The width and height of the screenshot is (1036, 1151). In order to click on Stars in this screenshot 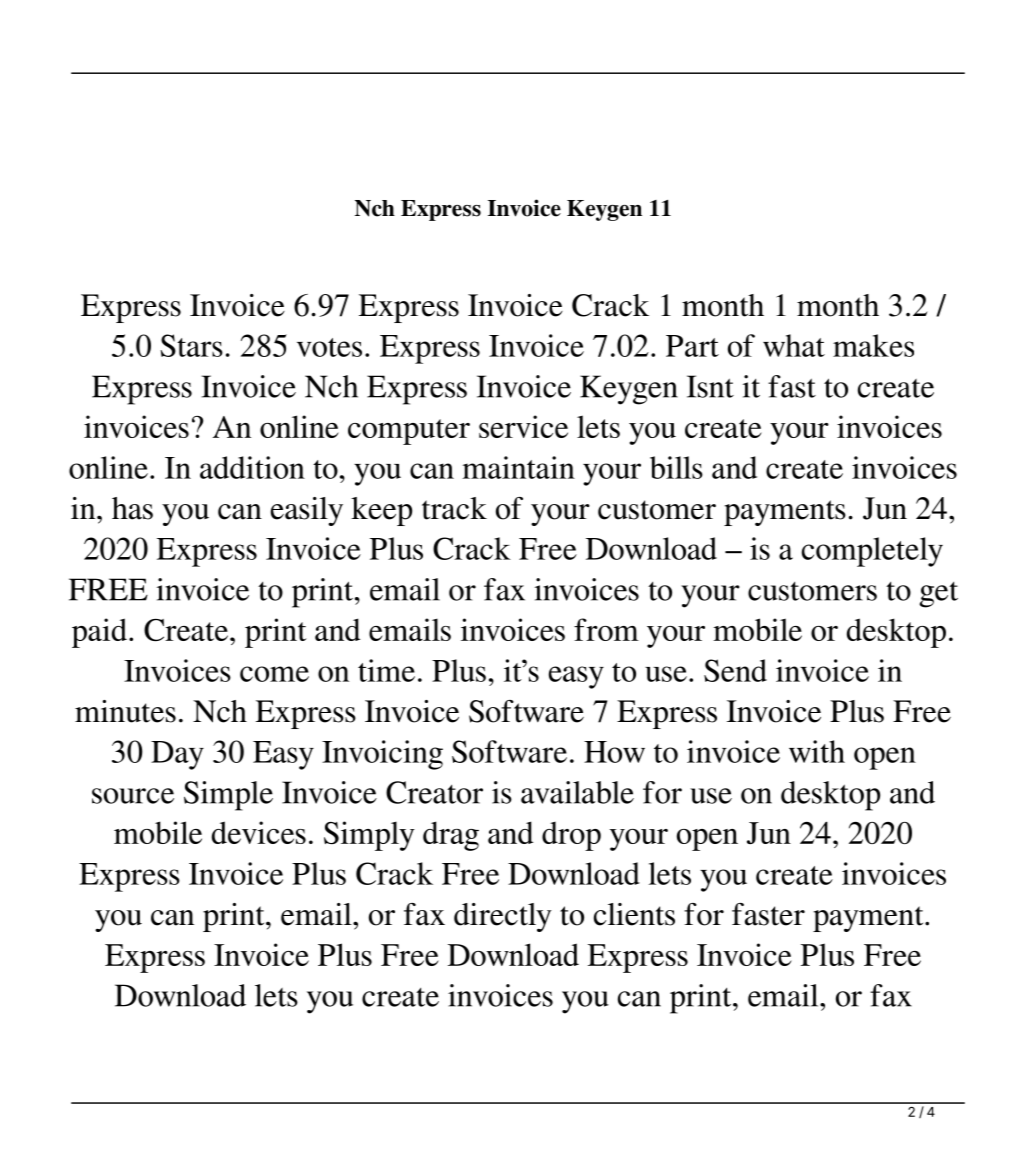, I will do `click(191, 345)`.
